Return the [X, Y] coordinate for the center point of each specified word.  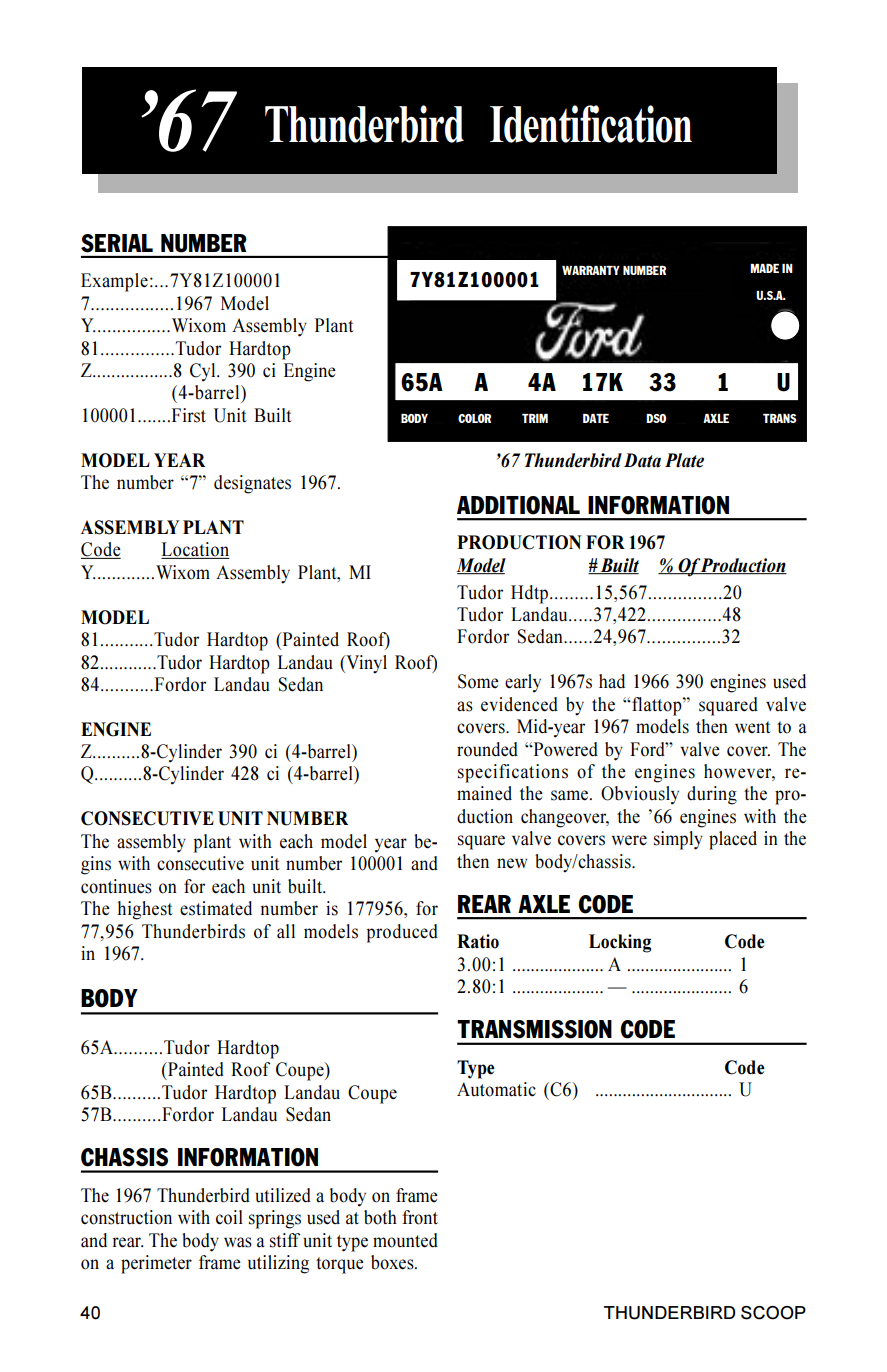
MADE [764, 268]
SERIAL [117, 243]
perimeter [156, 1264]
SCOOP [773, 1313]
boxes [393, 1262]
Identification [591, 124]
